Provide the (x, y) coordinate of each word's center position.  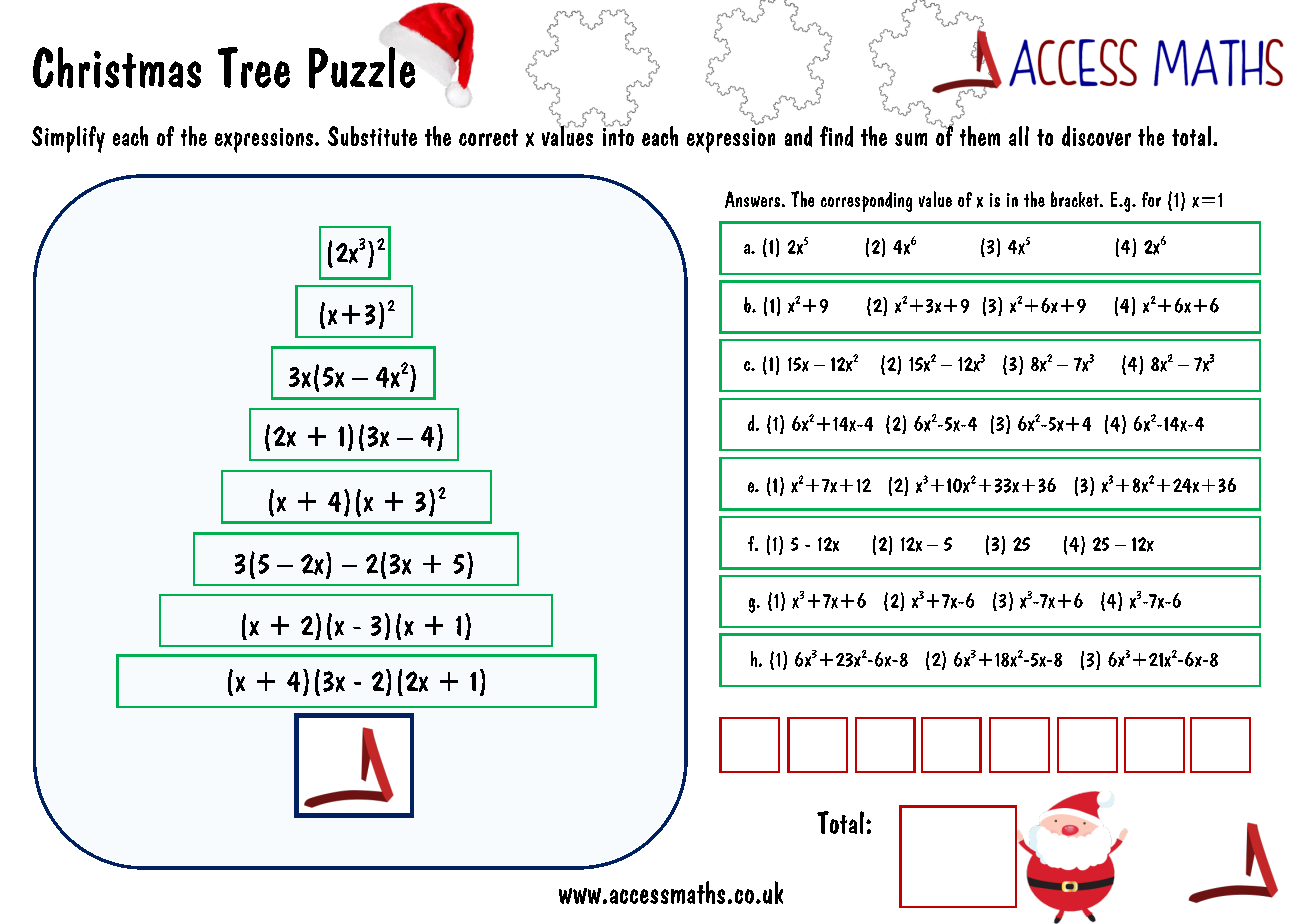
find (836, 136)
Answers (752, 199)
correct (488, 137)
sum (911, 139)
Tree (254, 67)
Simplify (68, 139)
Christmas (117, 67)
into (618, 135)
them (980, 136)
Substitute (372, 136)
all (1019, 136)
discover (1096, 136)
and (798, 136)
